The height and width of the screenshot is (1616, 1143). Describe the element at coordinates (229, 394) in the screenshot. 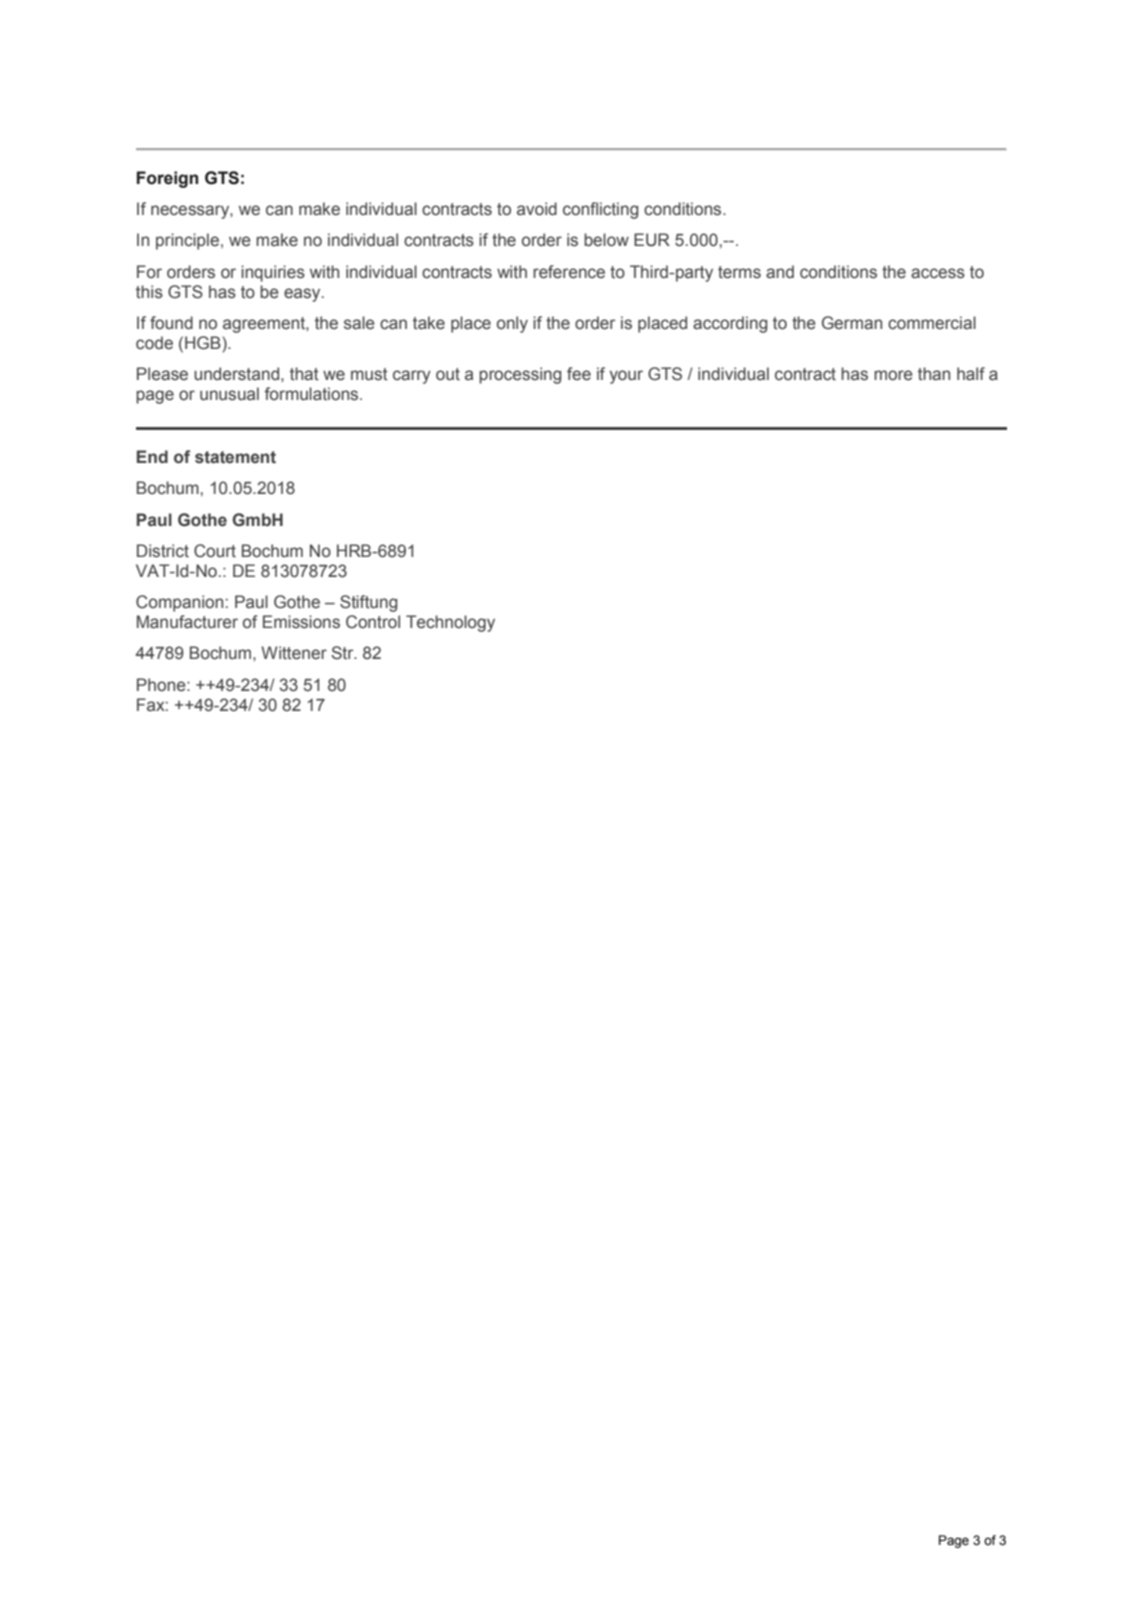

I see `unusual` at that location.
